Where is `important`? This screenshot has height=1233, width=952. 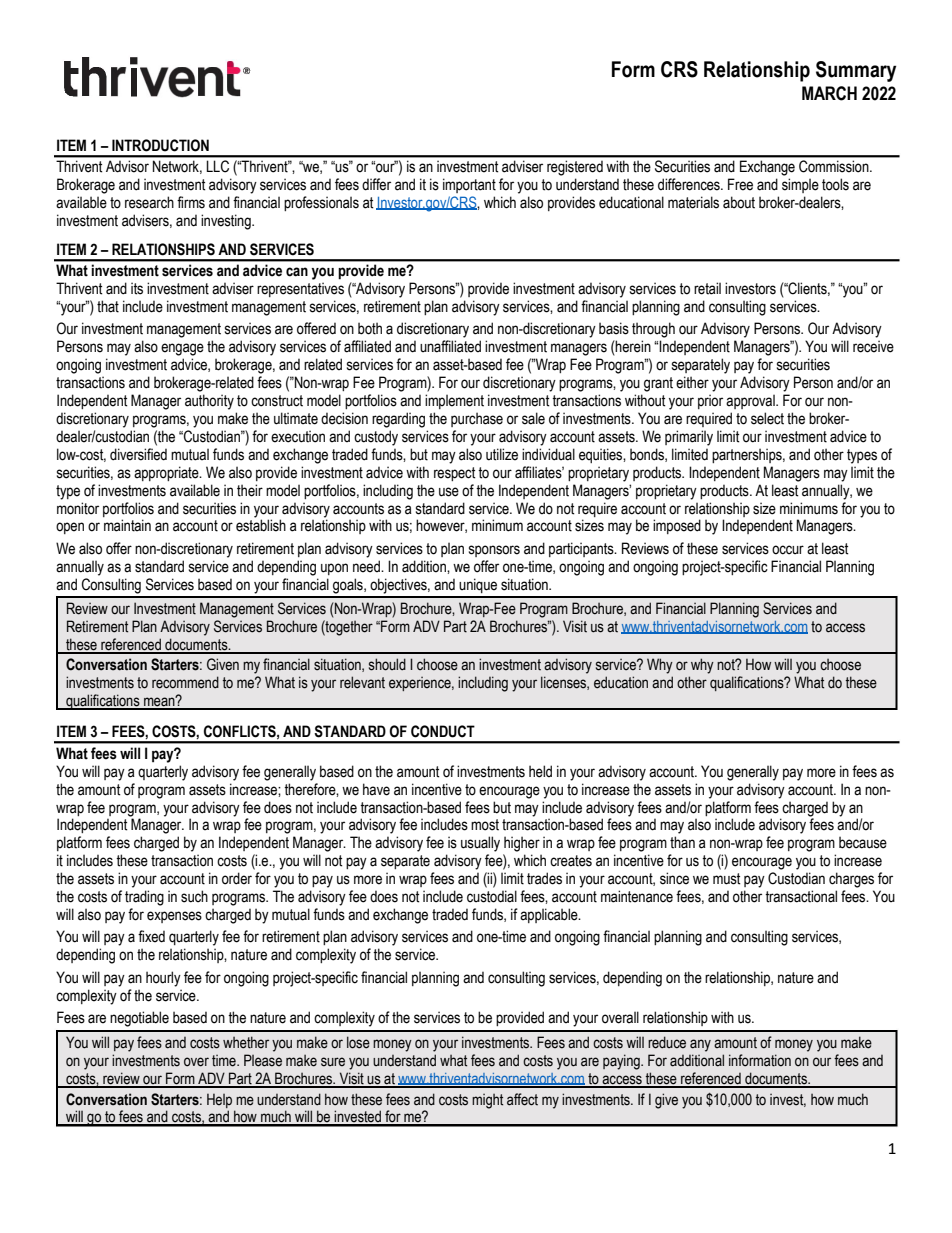 important is located at coordinates (469, 185).
